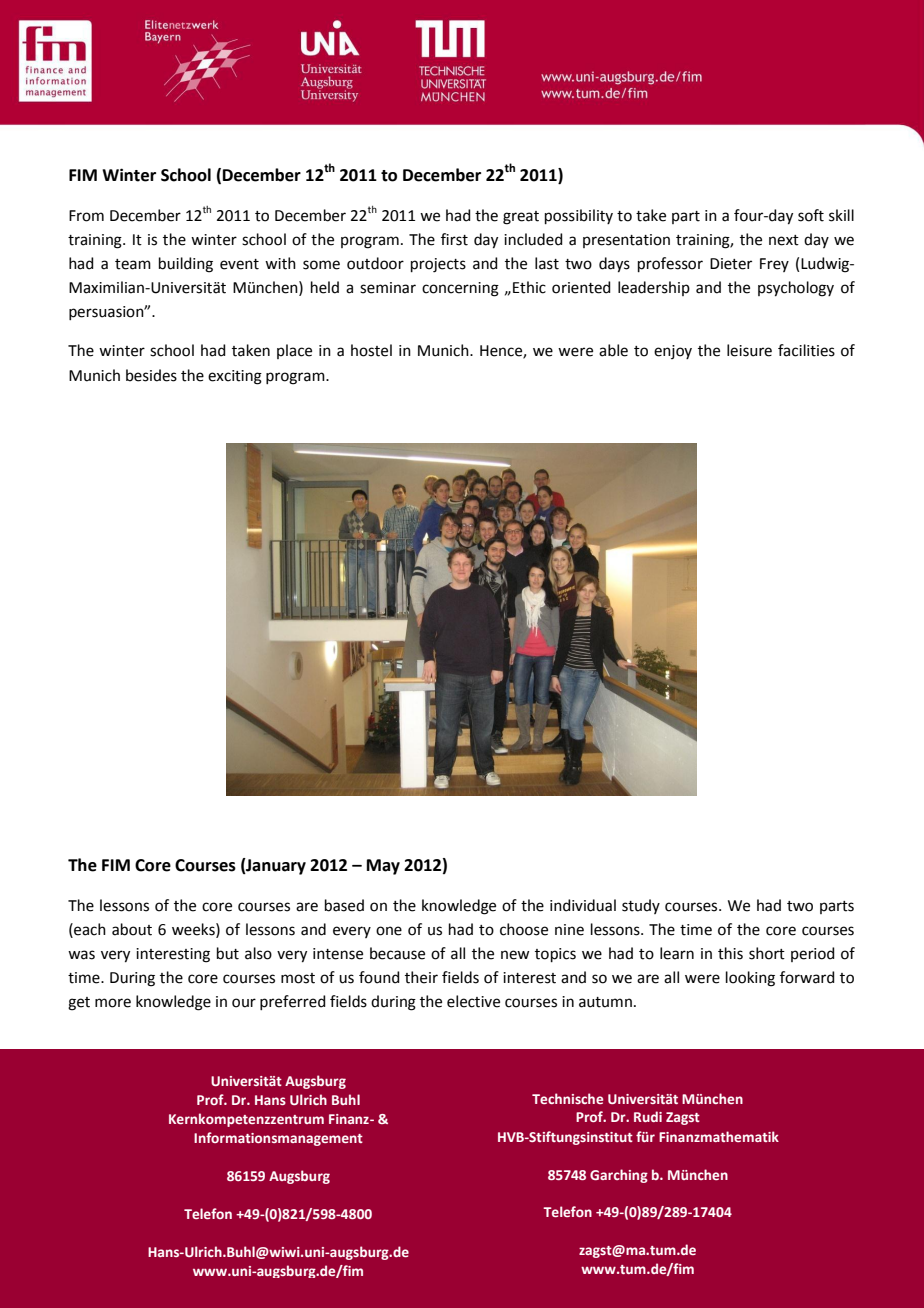  I want to click on more, so click(113, 1003).
